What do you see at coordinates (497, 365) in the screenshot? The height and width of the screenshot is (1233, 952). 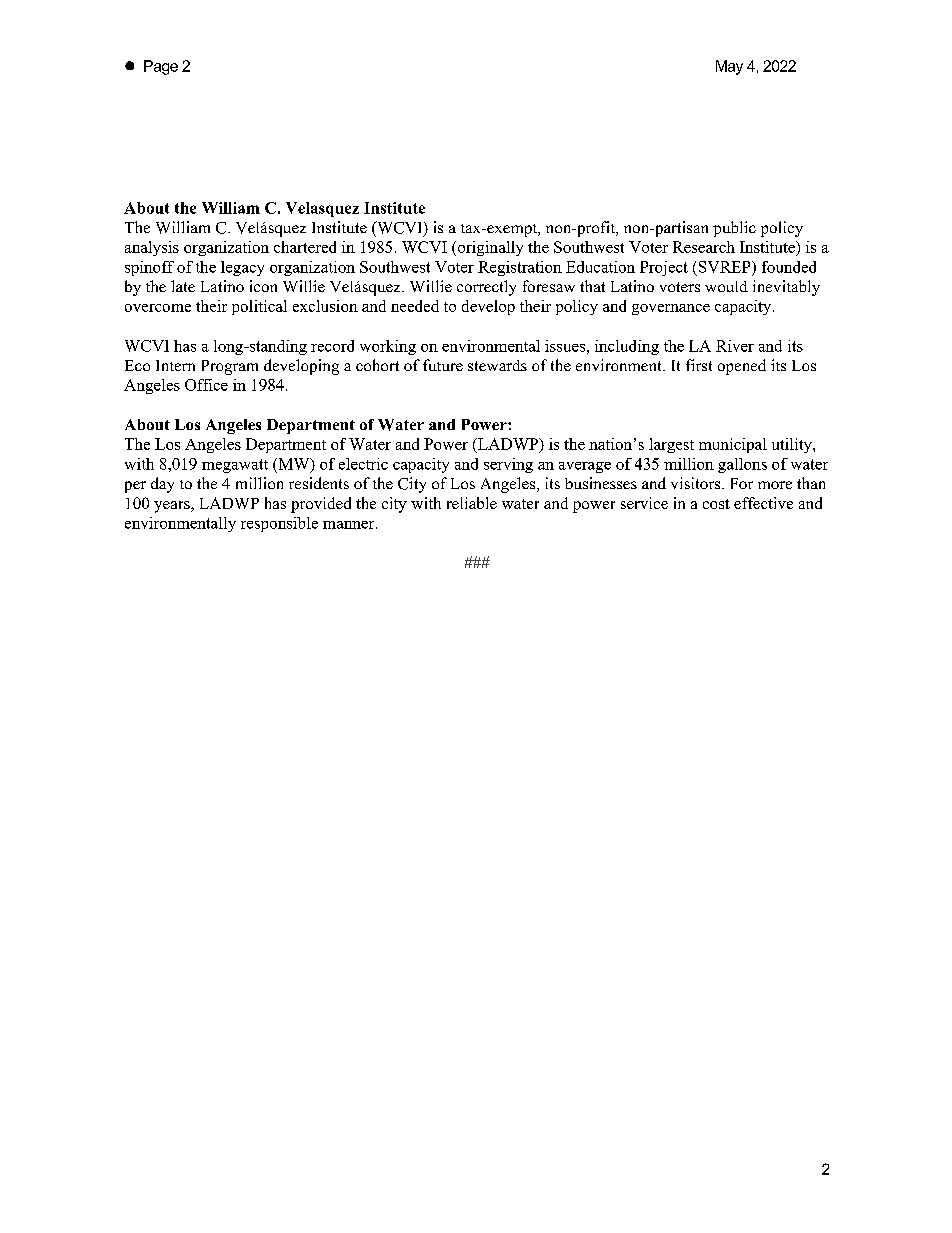 I see `stewards` at bounding box center [497, 365].
